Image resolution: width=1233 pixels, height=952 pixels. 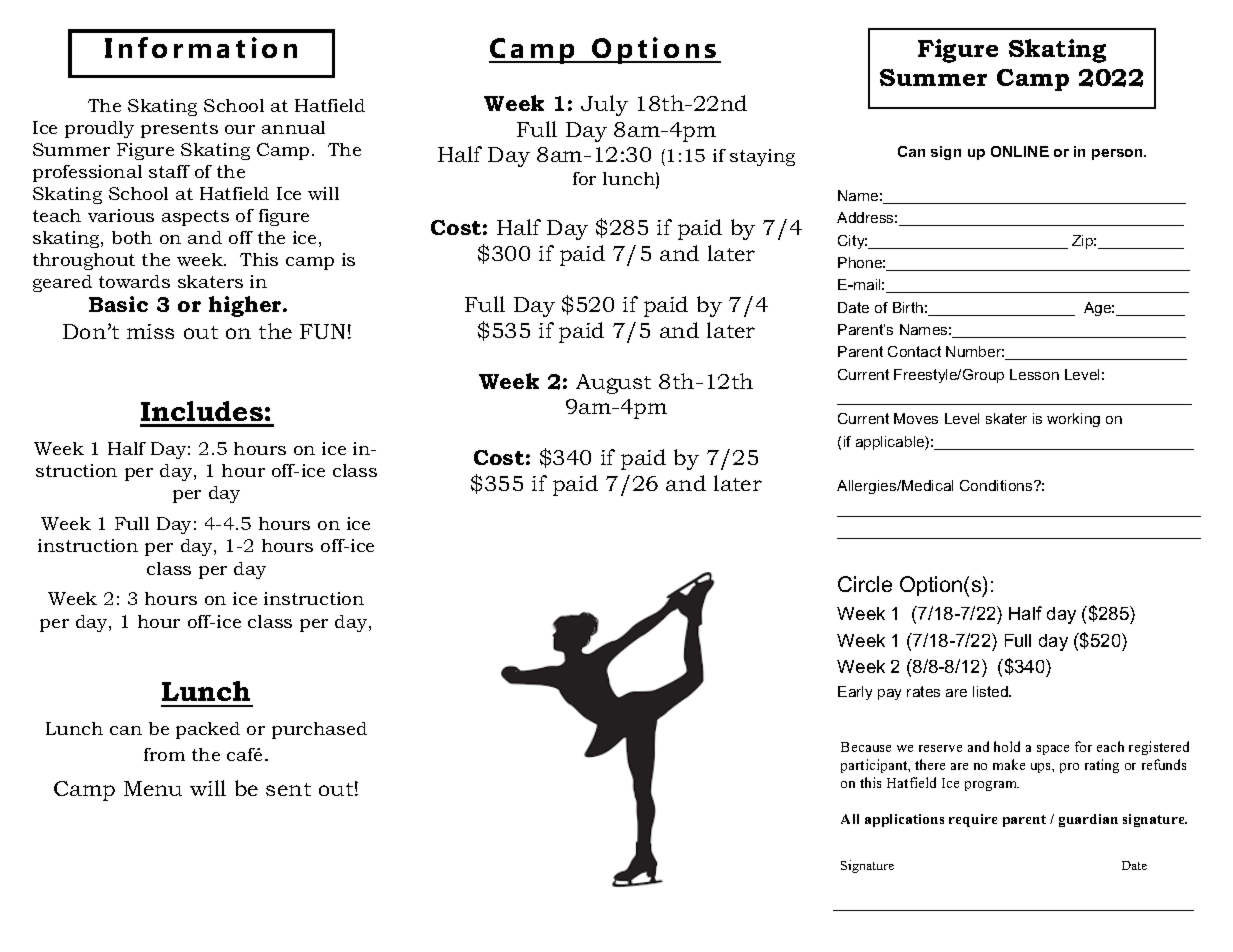 What do you see at coordinates (208, 730) in the image?
I see `packed` at bounding box center [208, 730].
